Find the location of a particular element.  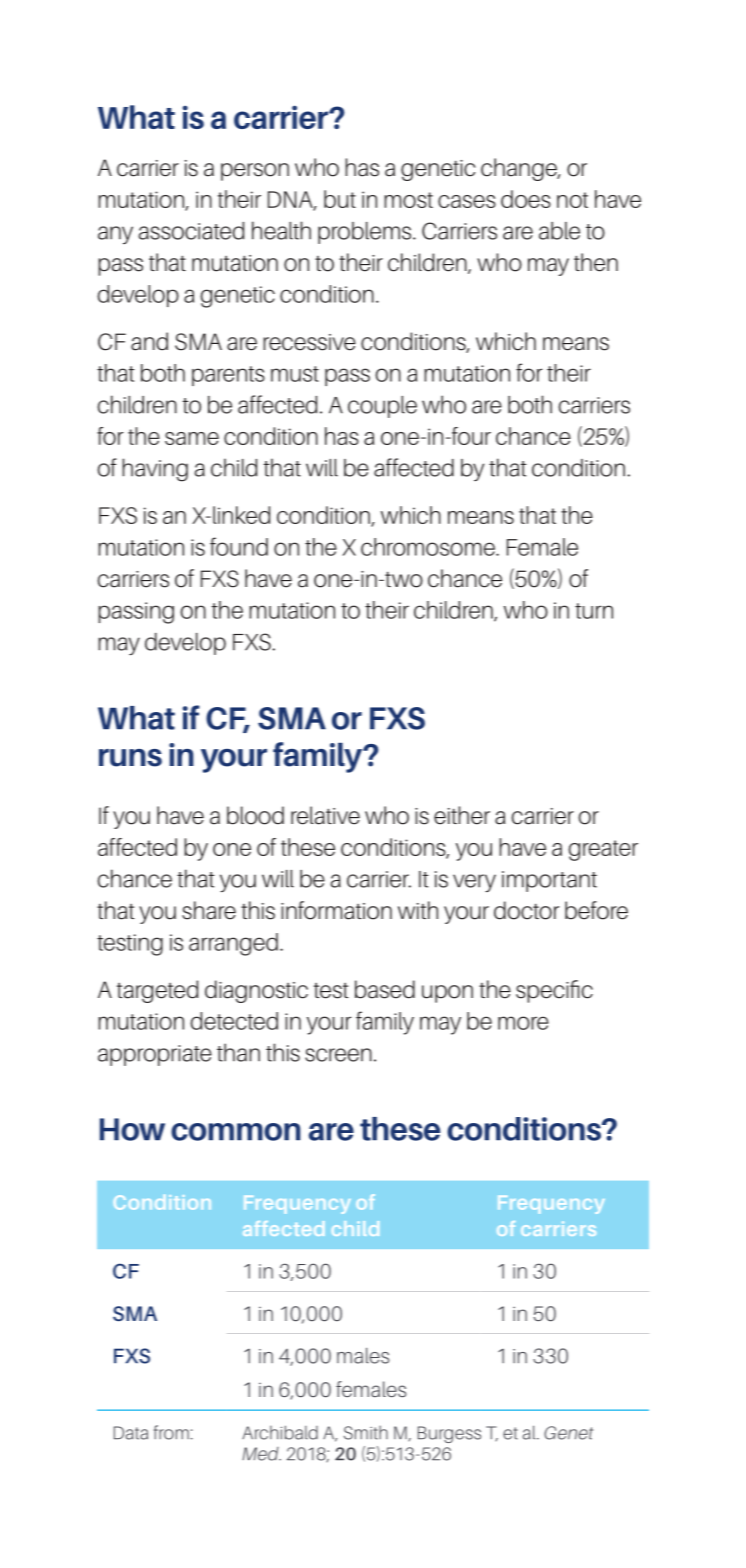

from is located at coordinates (171, 1432).
